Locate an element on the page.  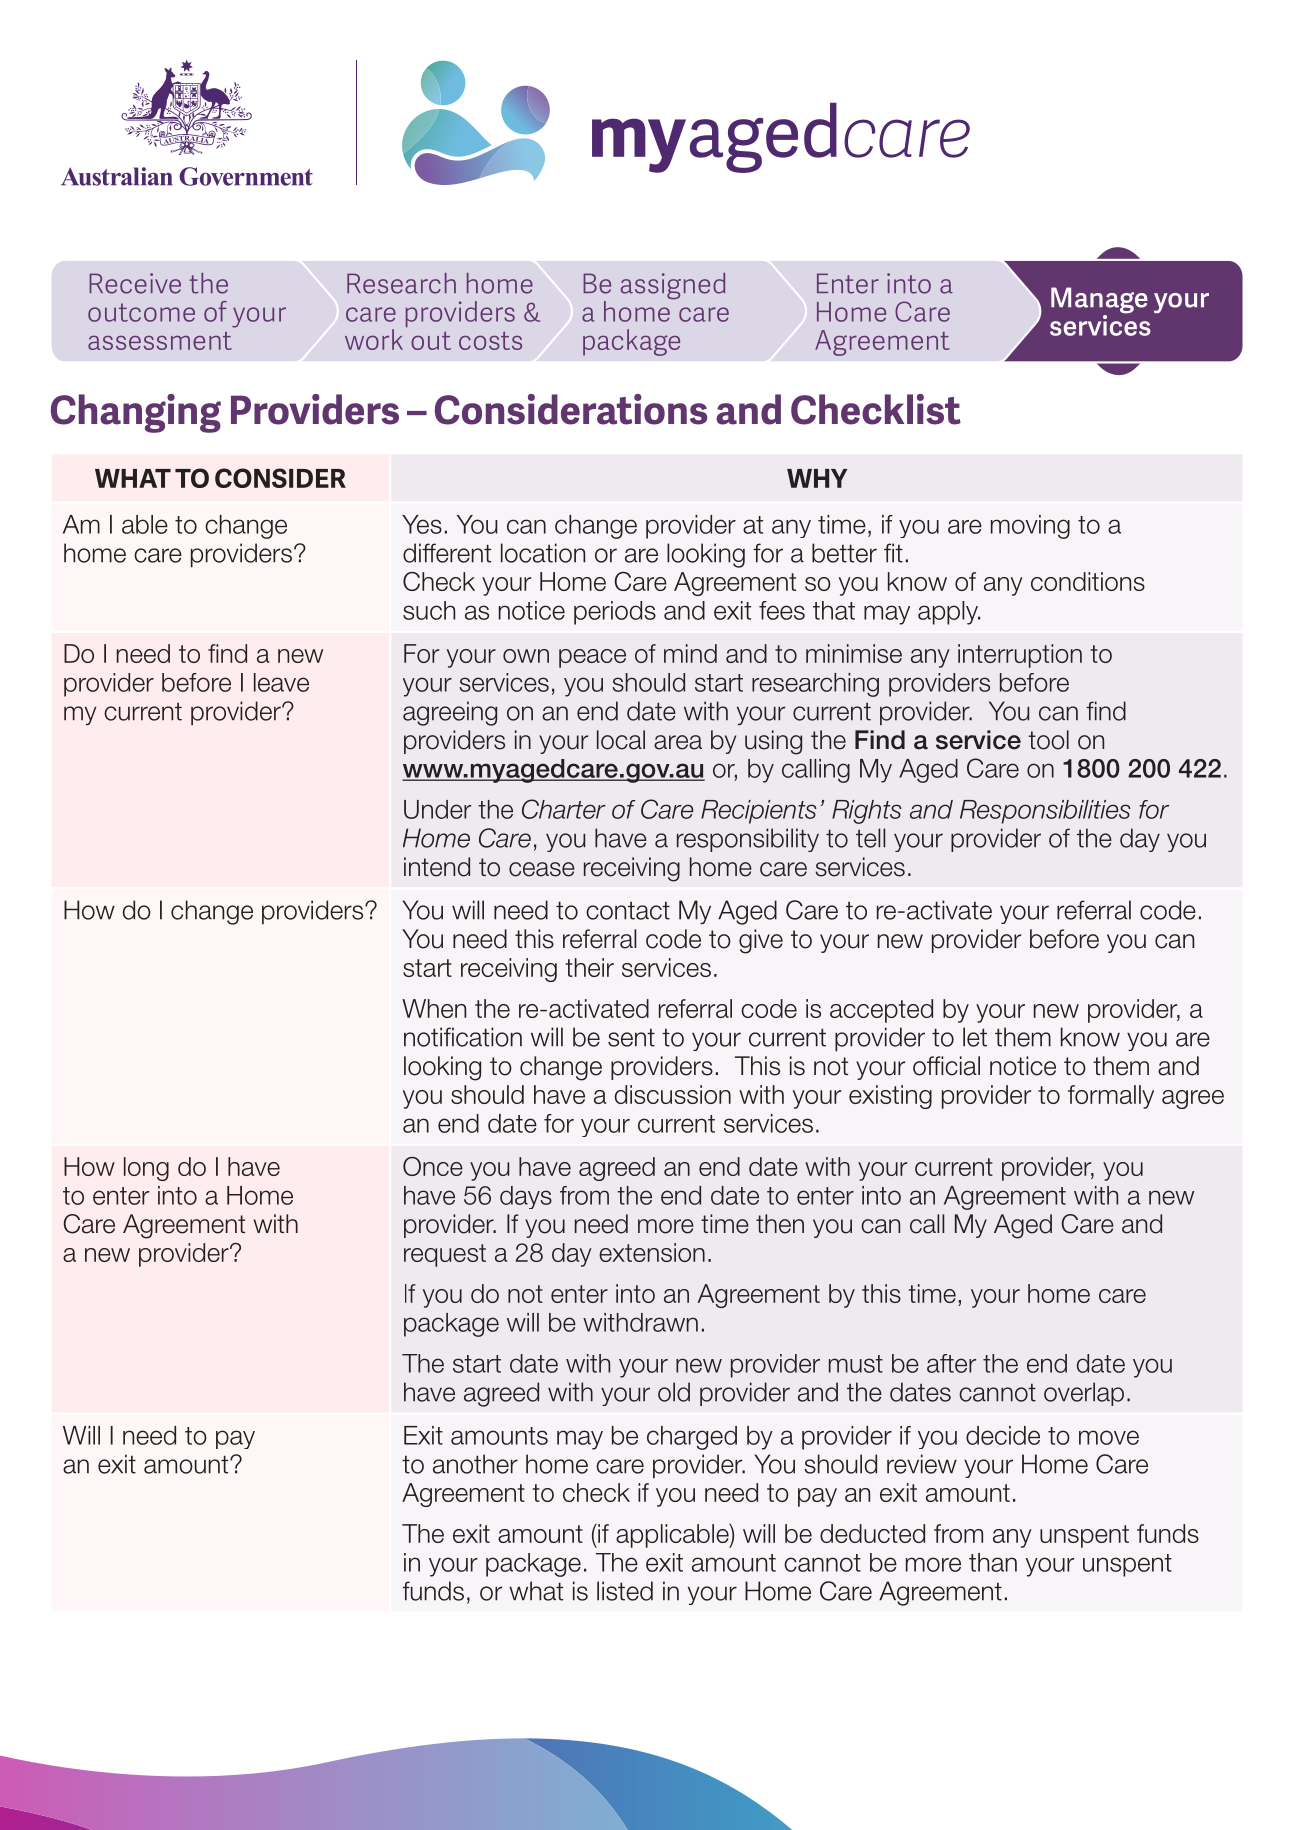
assessment is located at coordinates (160, 341).
